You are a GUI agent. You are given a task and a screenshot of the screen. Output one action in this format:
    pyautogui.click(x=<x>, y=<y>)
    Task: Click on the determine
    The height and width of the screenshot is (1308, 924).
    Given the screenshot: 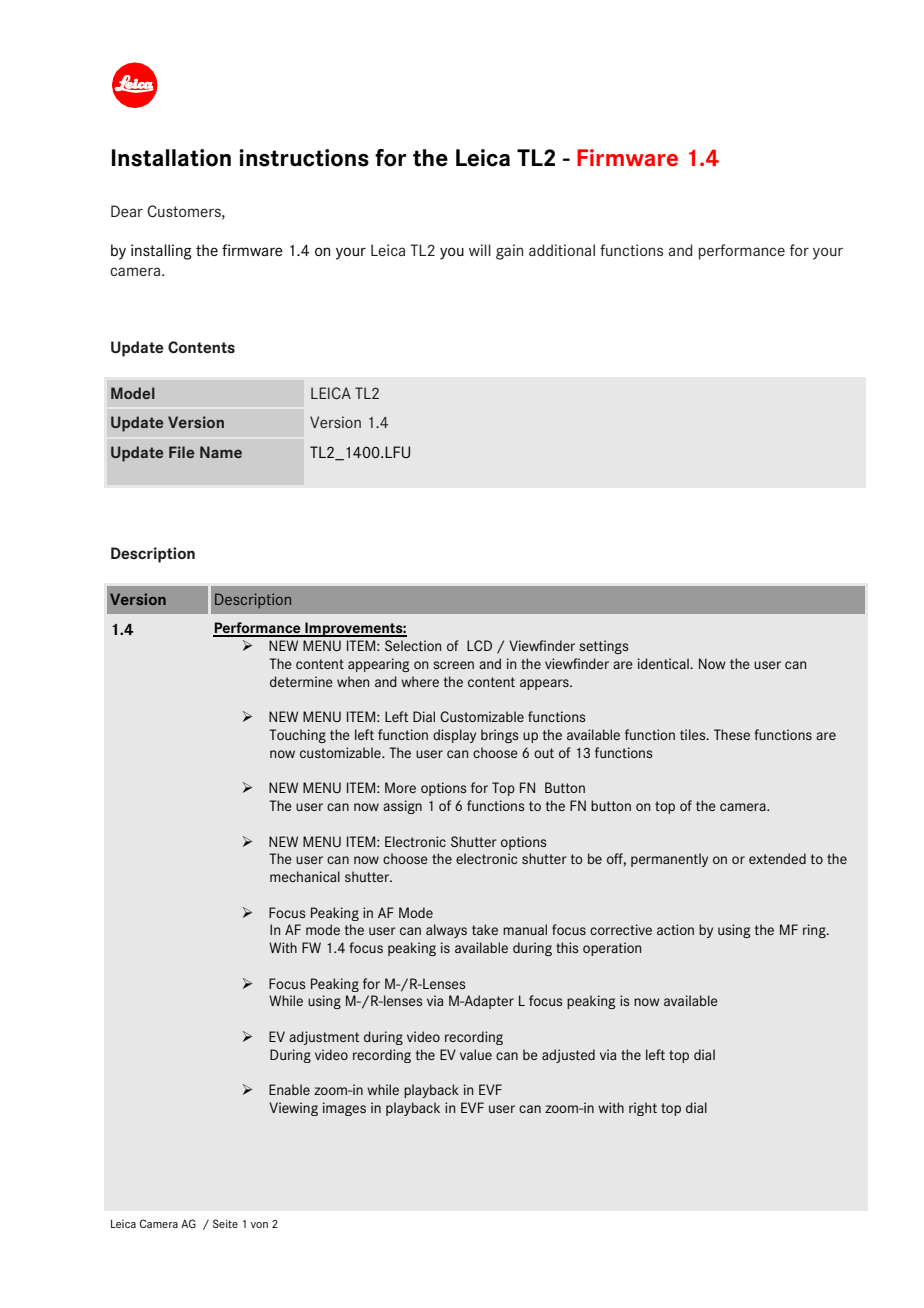 What is the action you would take?
    pyautogui.click(x=301, y=681)
